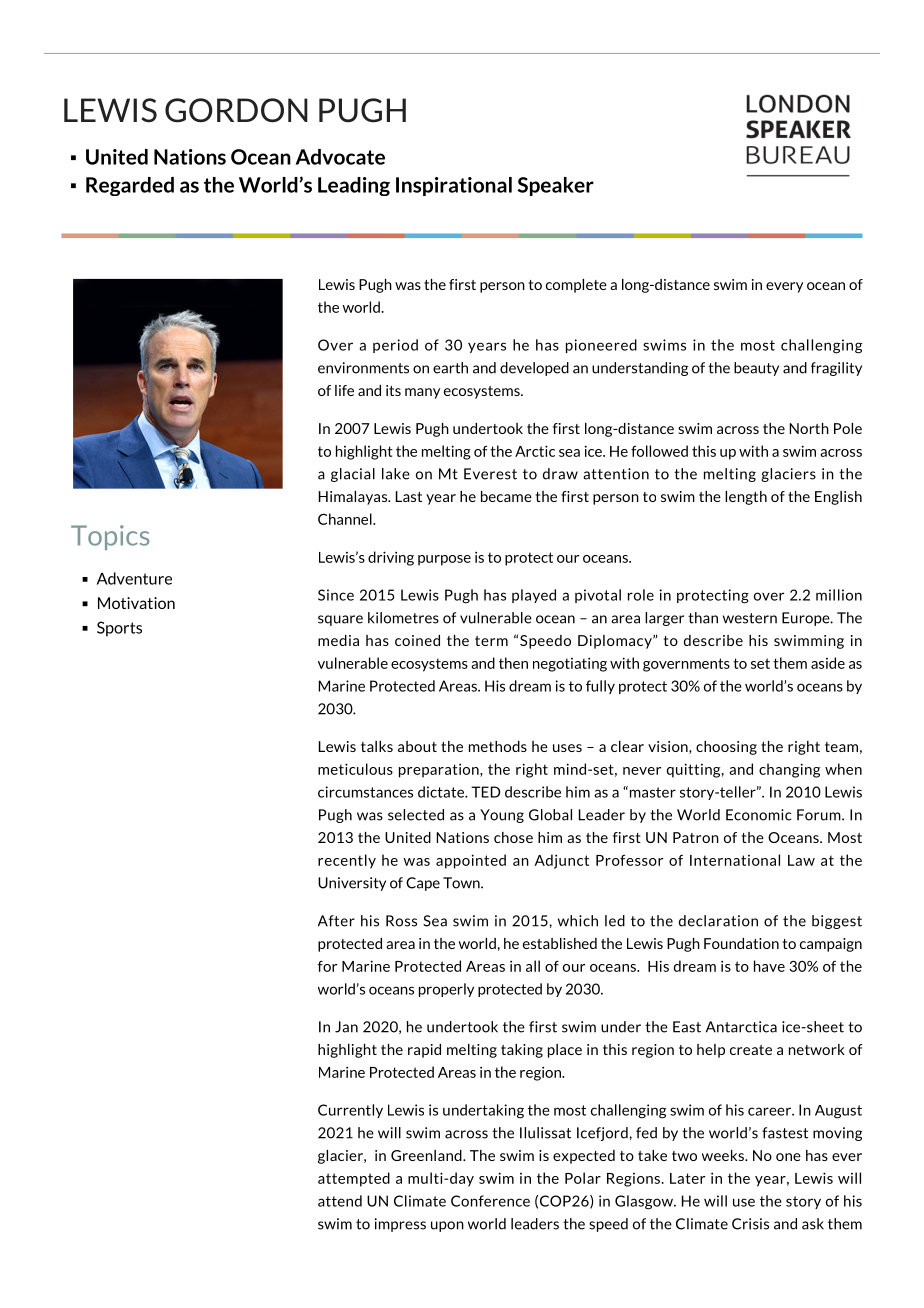  What do you see at coordinates (454, 186) in the image?
I see `Inspirational` at bounding box center [454, 186].
